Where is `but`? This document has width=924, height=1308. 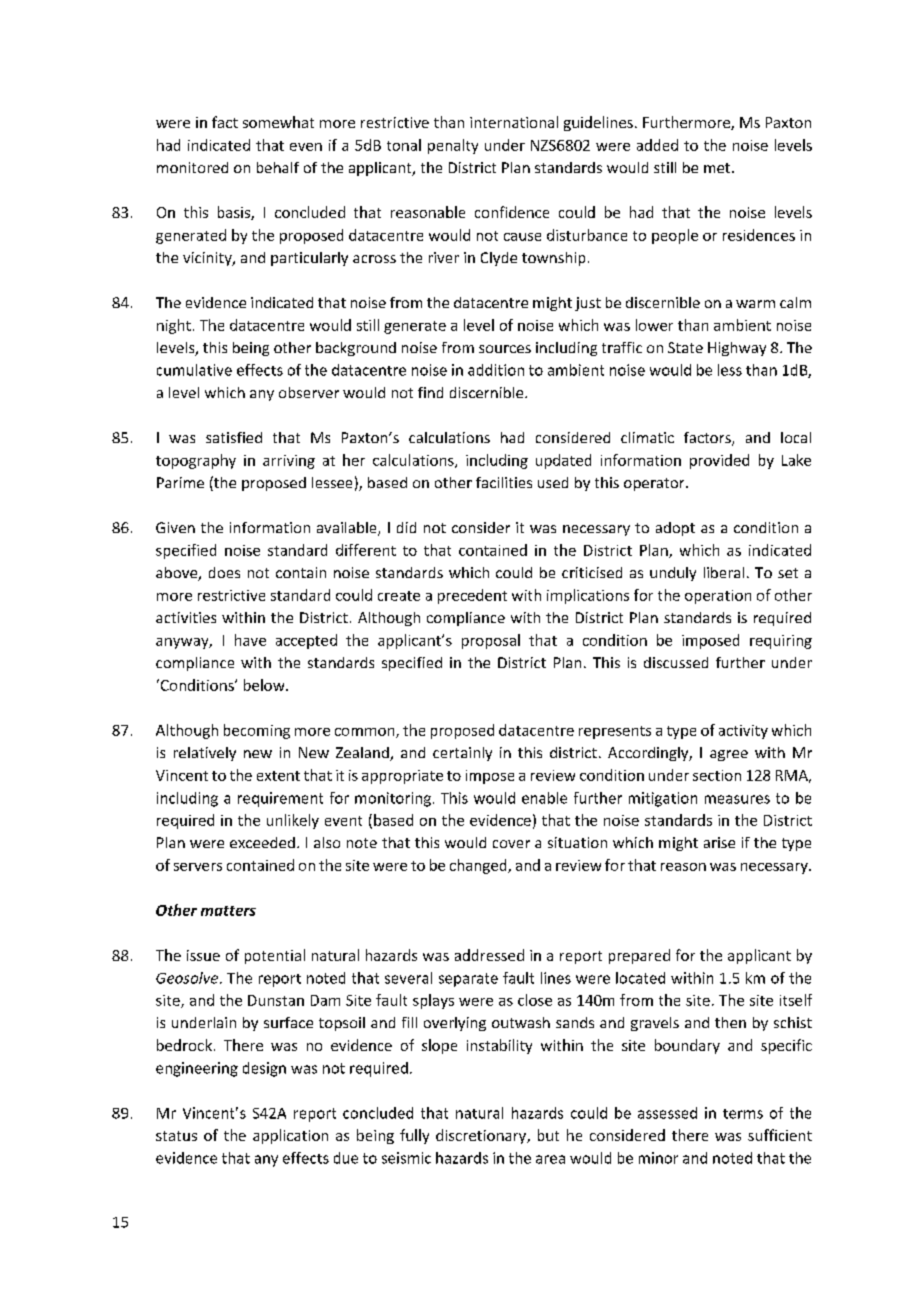
but is located at coordinates (548, 1135).
